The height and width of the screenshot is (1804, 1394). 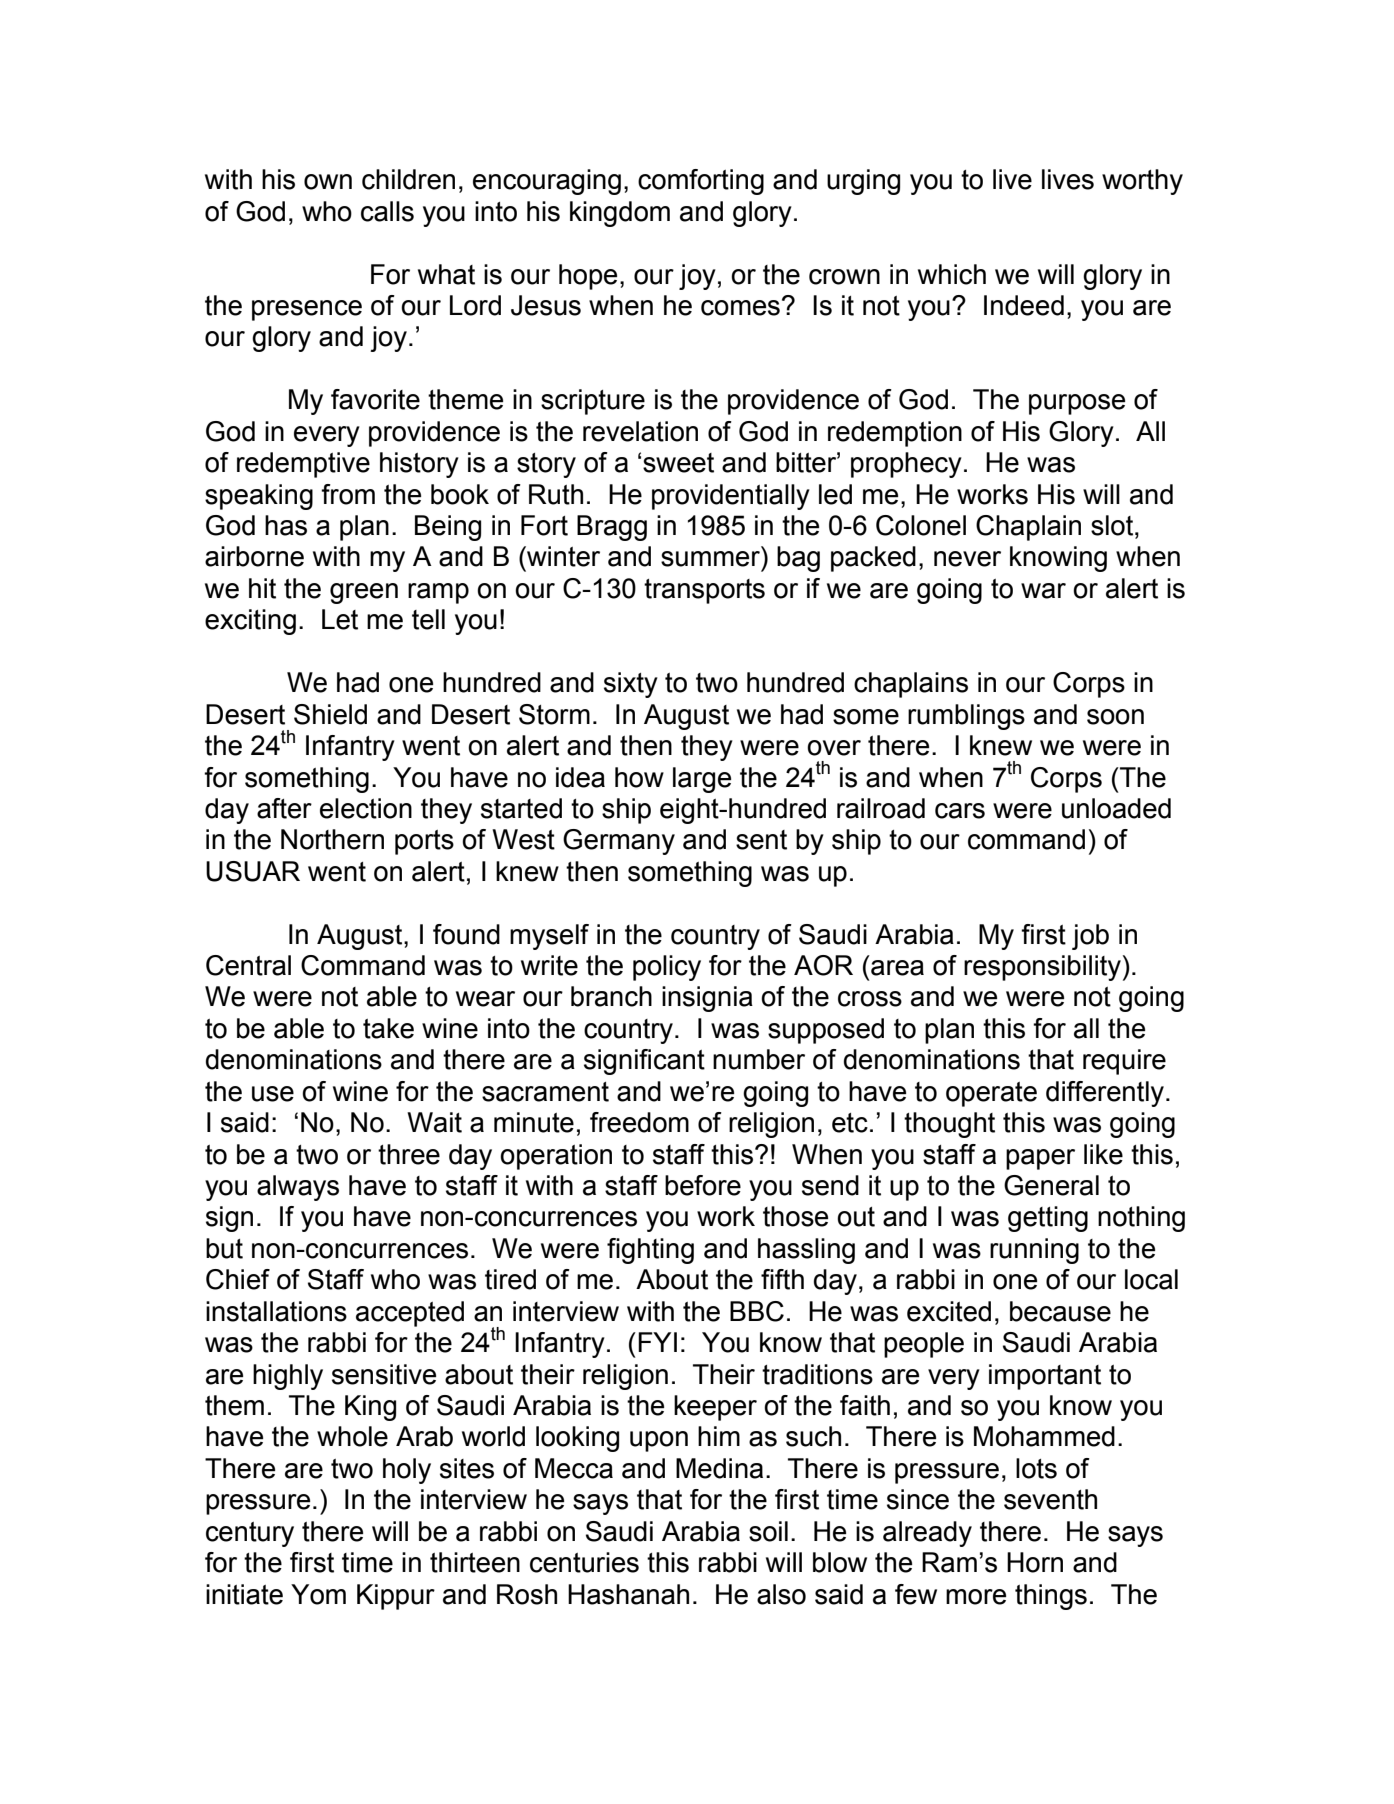 What do you see at coordinates (628, 1594) in the screenshot?
I see `Hashanah` at bounding box center [628, 1594].
